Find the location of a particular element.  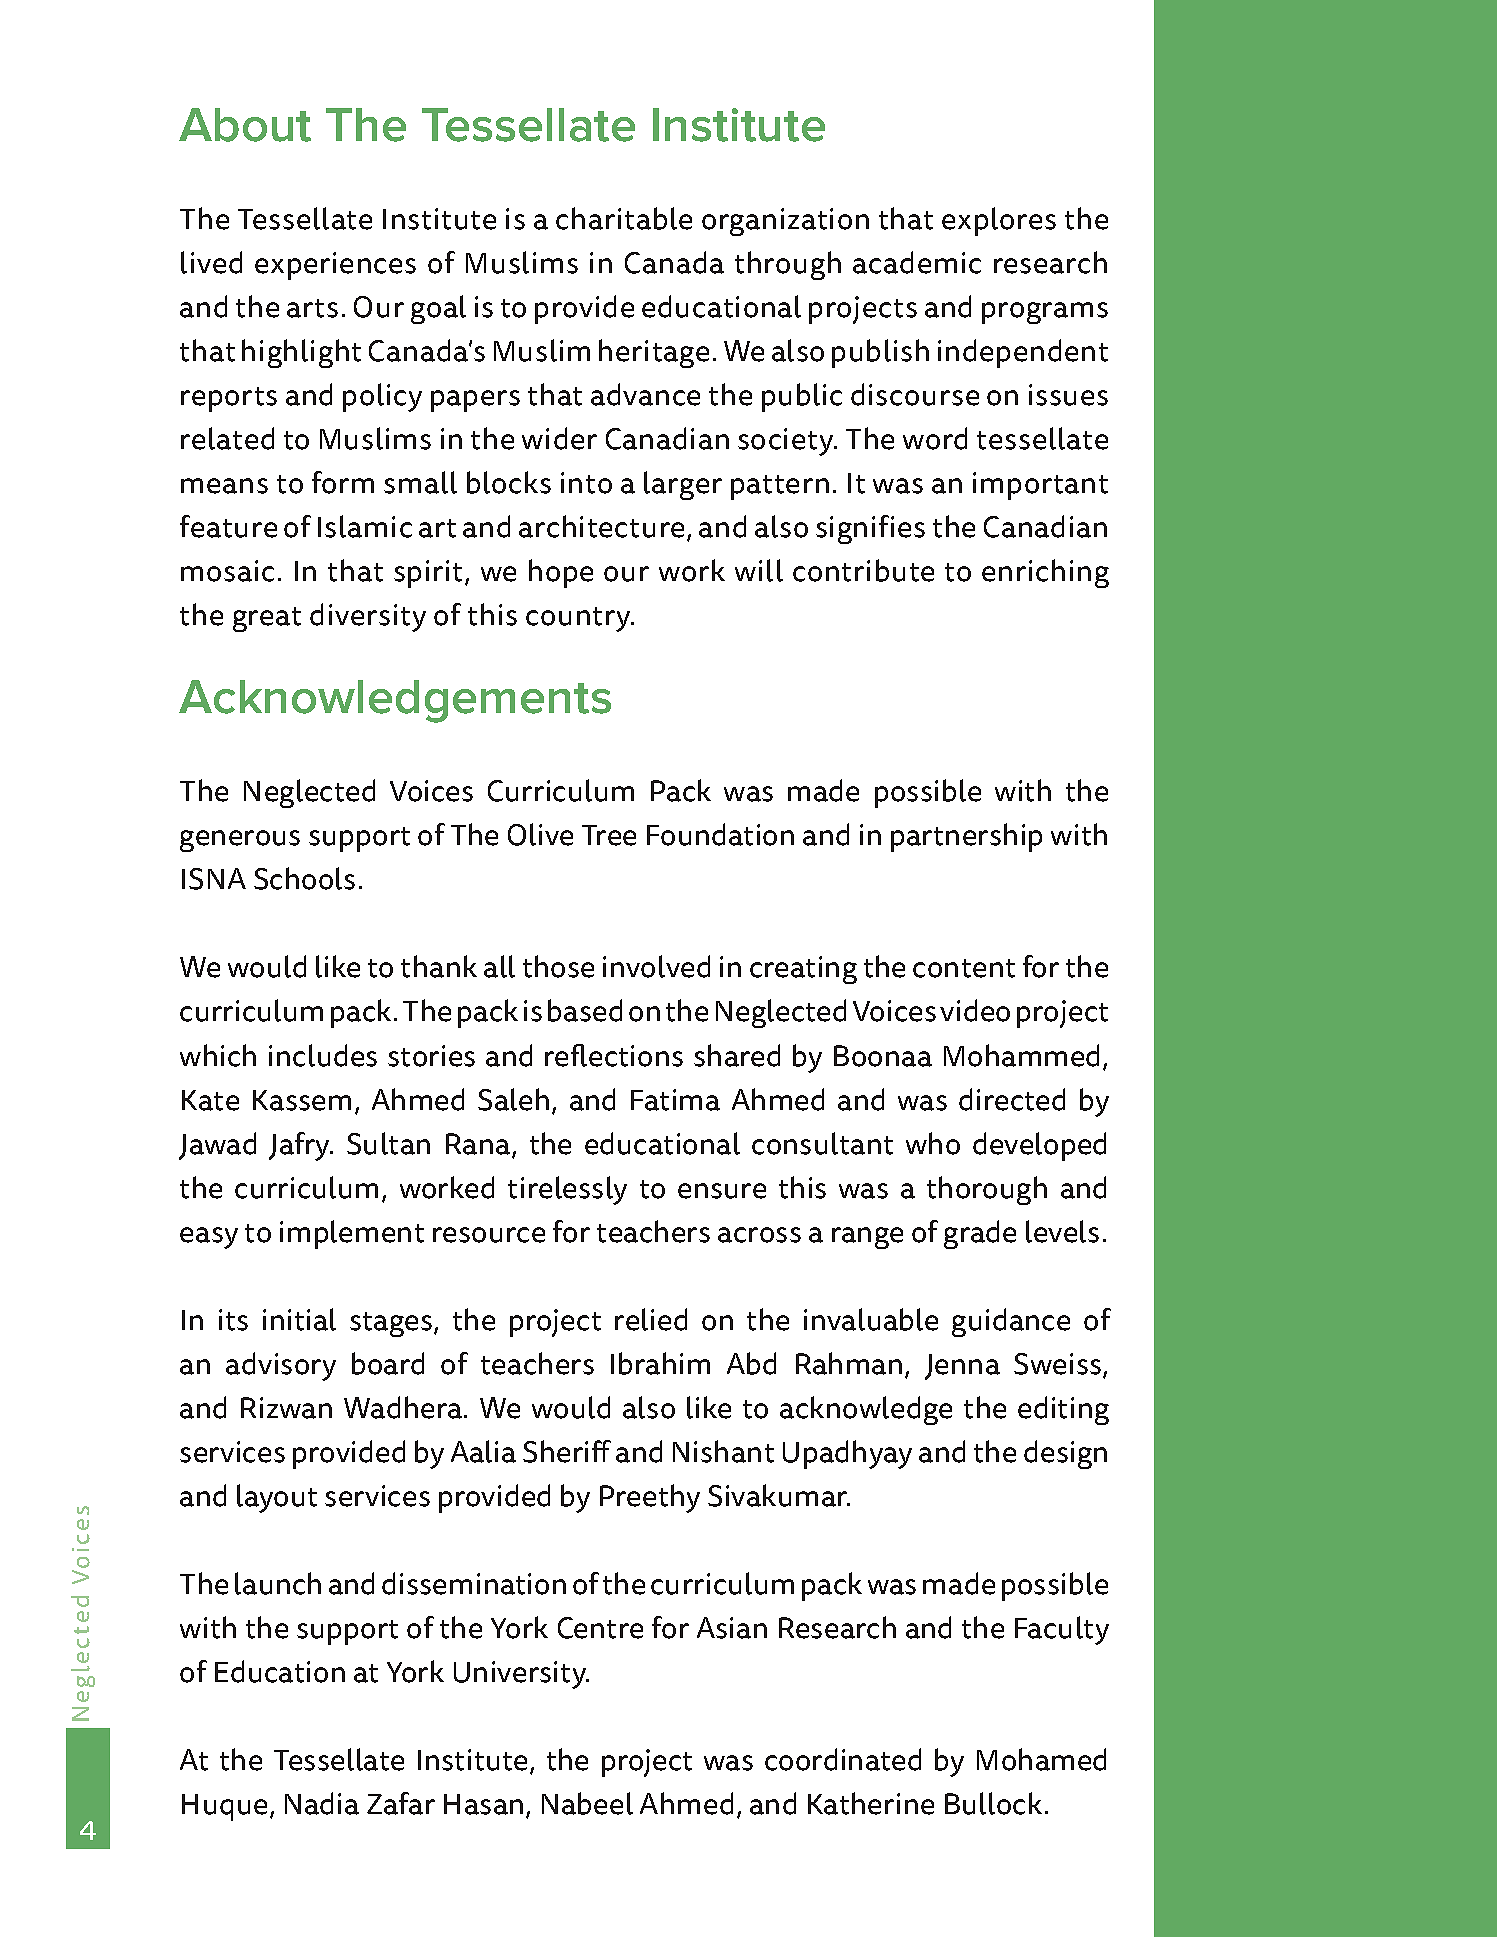

Bullock is located at coordinates (993, 1803).
